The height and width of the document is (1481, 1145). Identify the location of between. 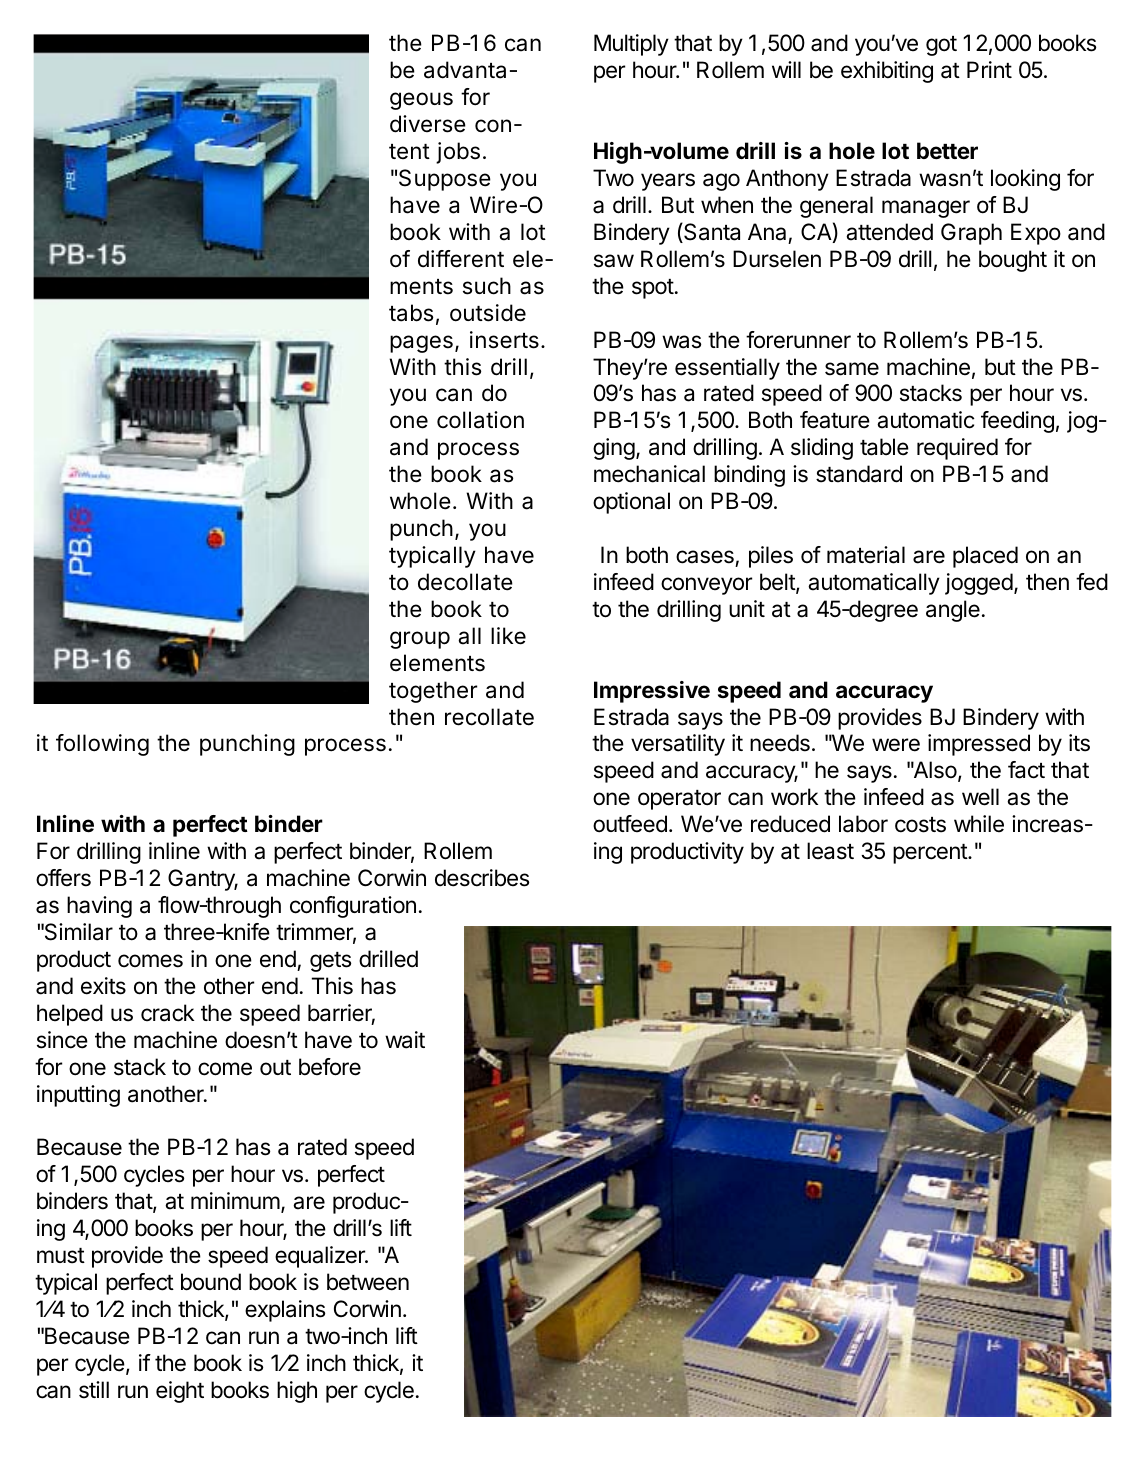
(368, 1282).
